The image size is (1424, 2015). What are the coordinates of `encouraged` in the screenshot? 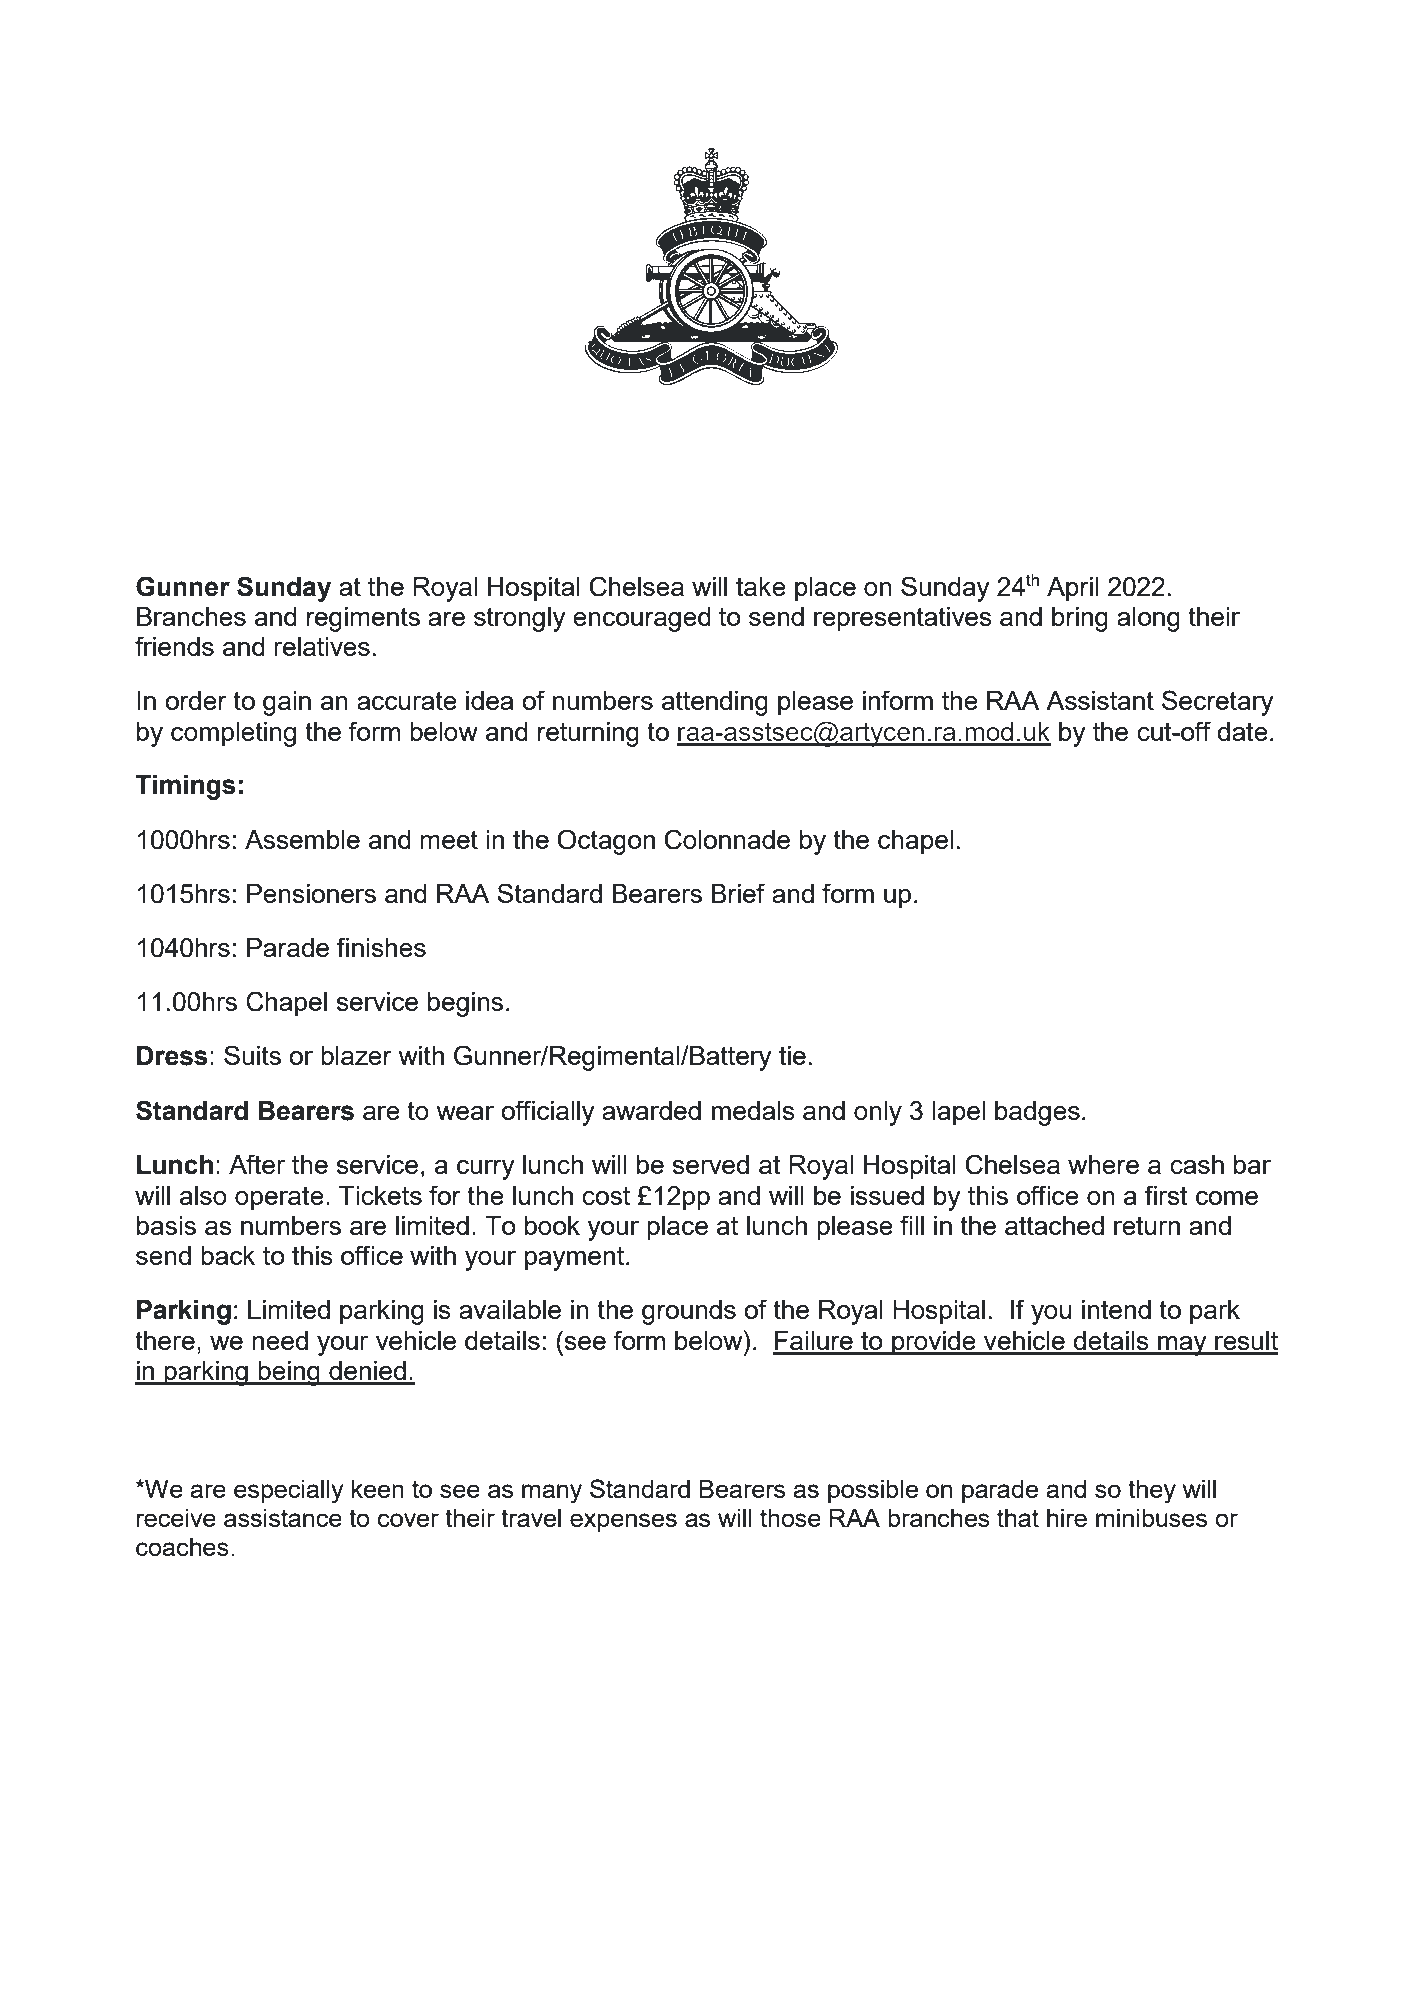 It's located at (642, 619).
